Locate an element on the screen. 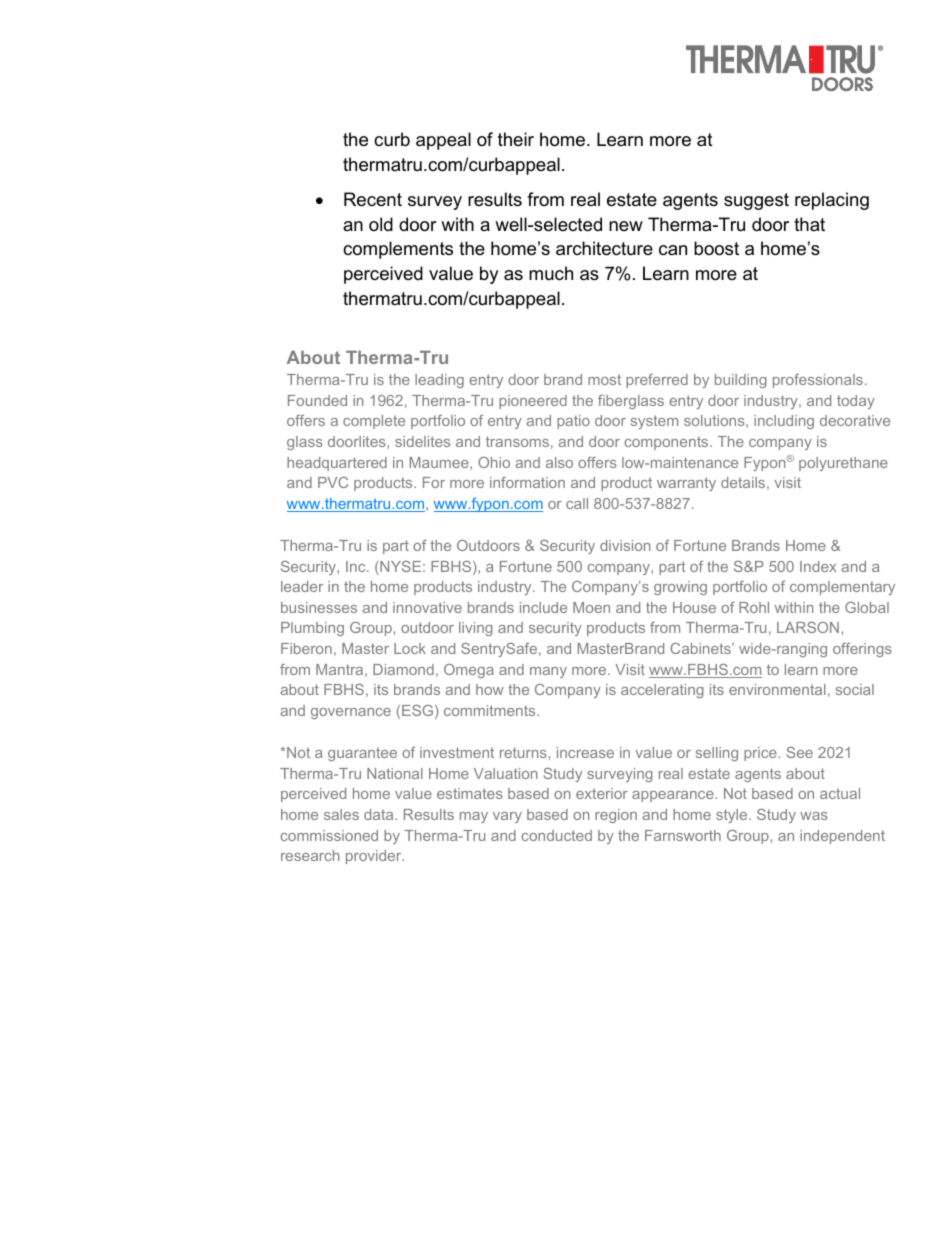 This screenshot has height=1233, width=952. many is located at coordinates (548, 672).
